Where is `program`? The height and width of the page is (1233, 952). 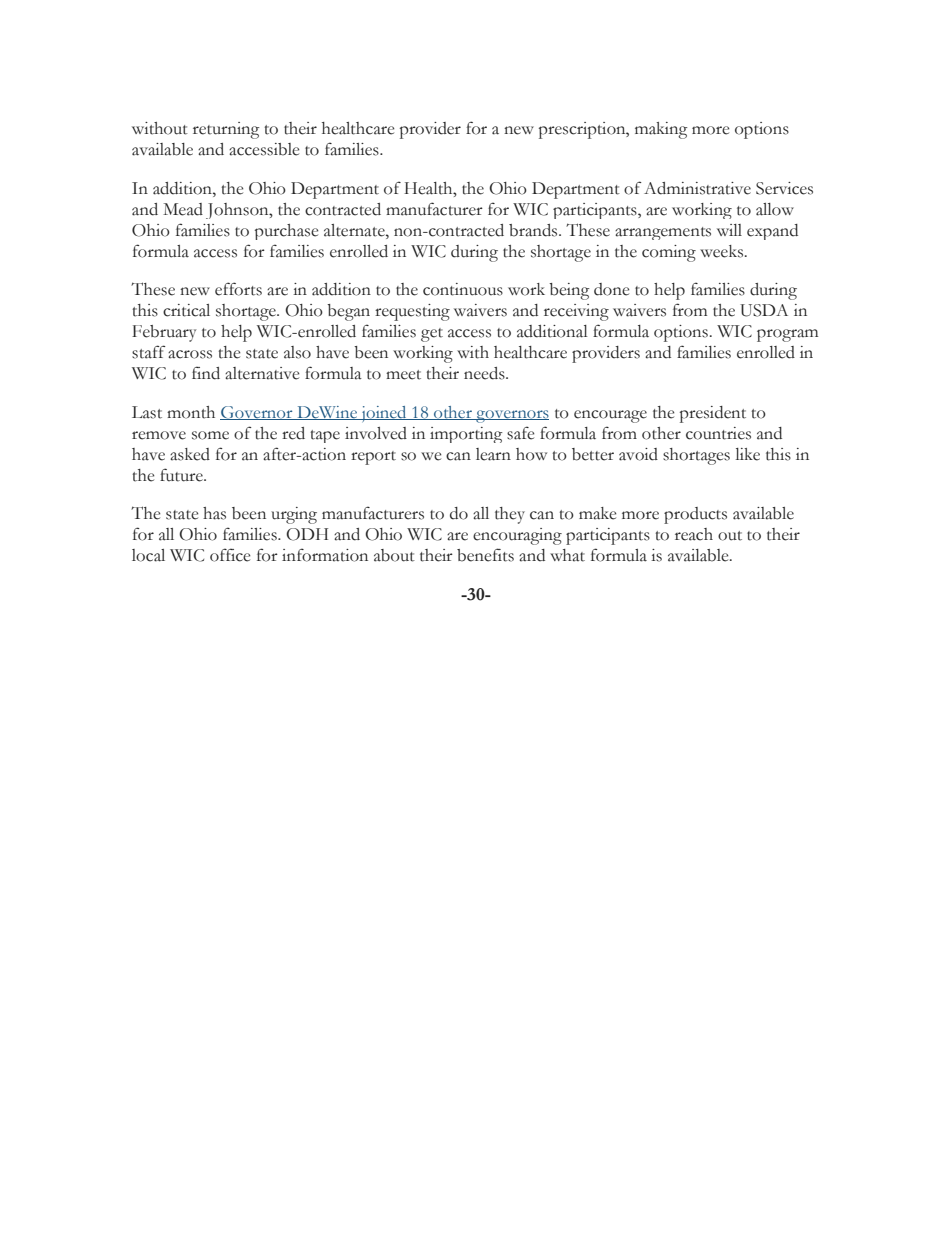 program is located at coordinates (787, 335).
